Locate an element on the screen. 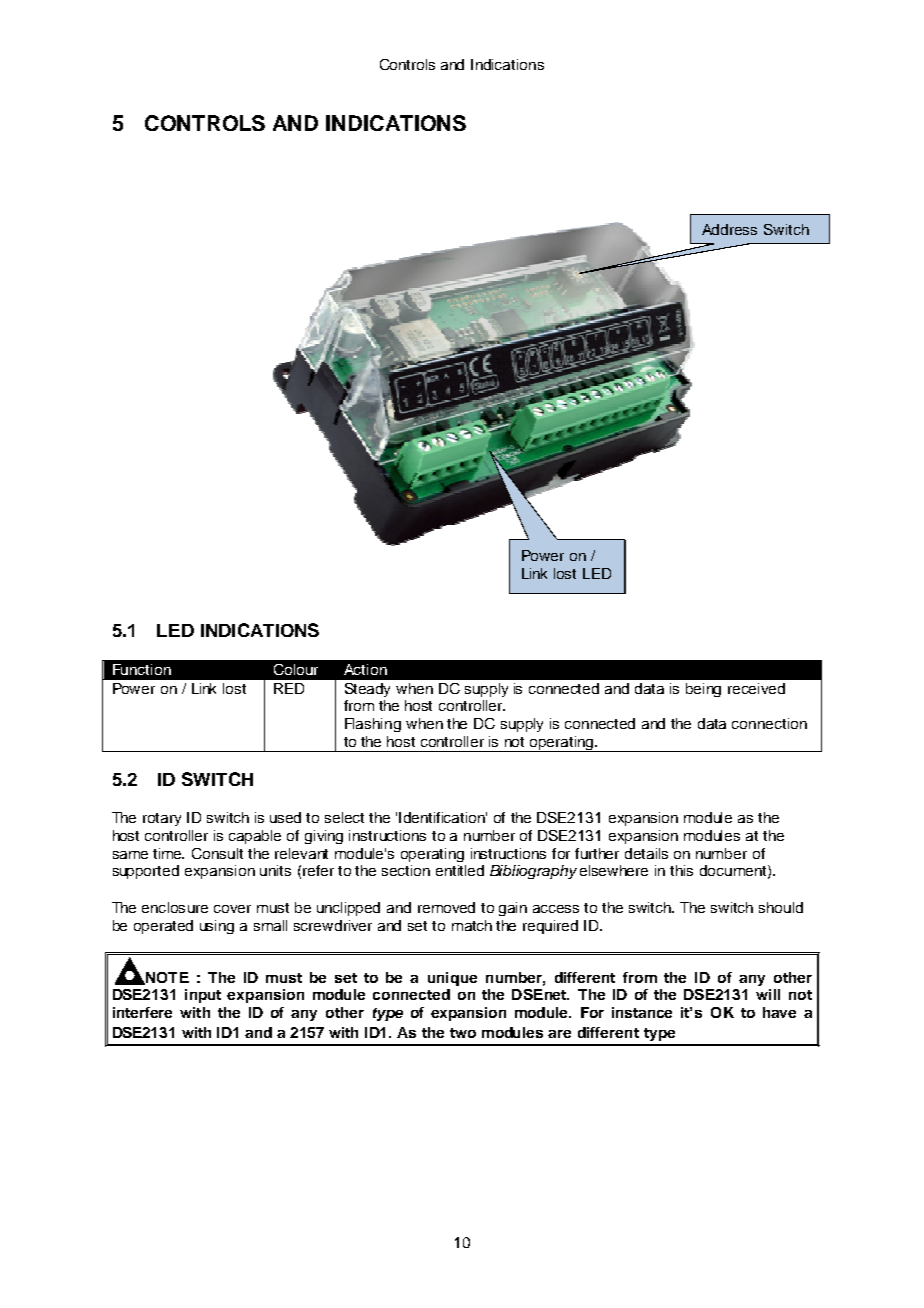  Function is located at coordinates (142, 669).
